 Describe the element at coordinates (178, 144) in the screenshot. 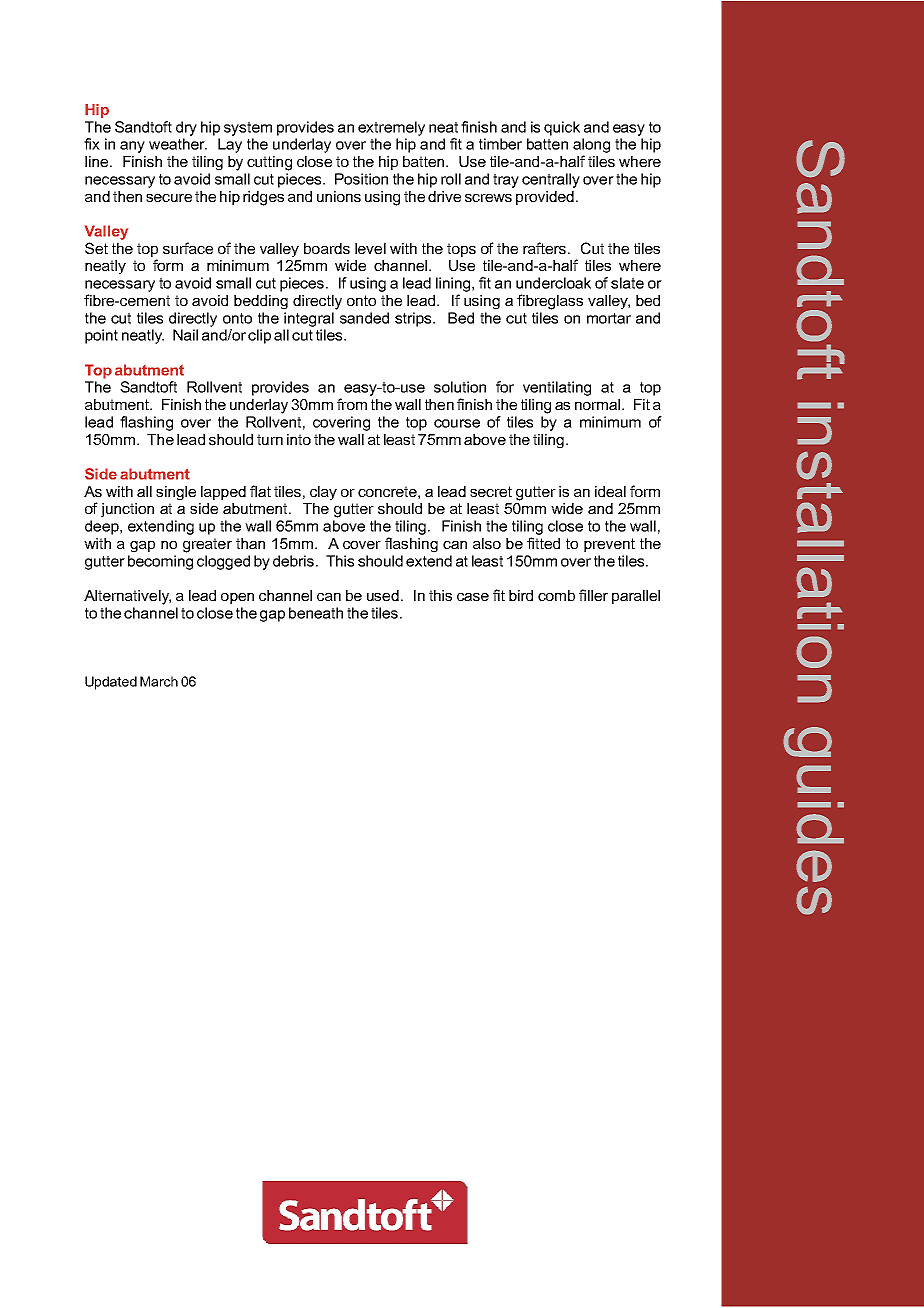

I see `weather` at that location.
